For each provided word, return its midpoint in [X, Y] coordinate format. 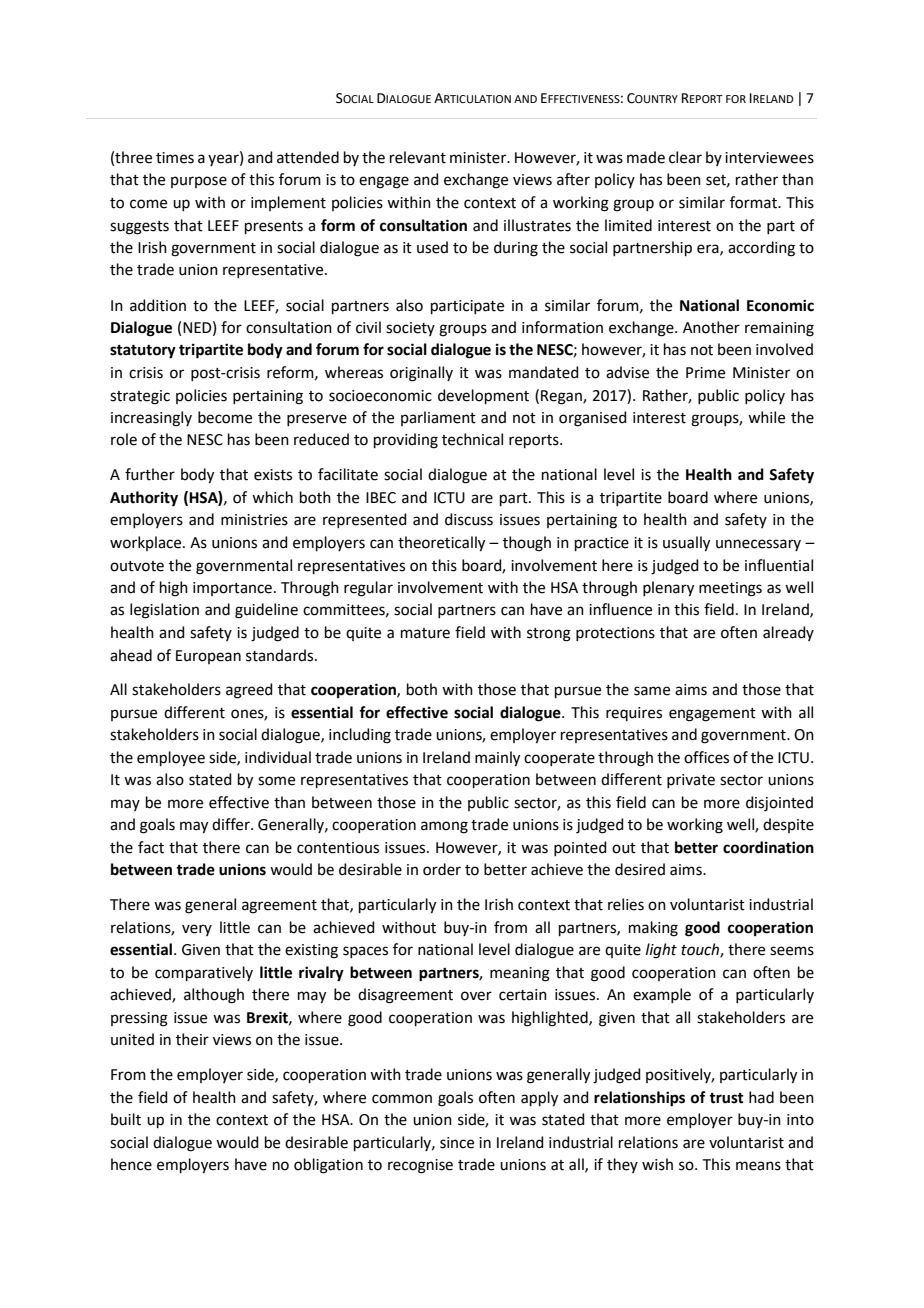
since [457, 1143]
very [197, 930]
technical [472, 439]
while [766, 417]
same [652, 691]
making [653, 929]
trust [726, 1098]
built [126, 1119]
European [208, 657]
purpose [199, 182]
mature [425, 633]
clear [685, 157]
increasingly [151, 419]
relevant [418, 157]
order [442, 869]
